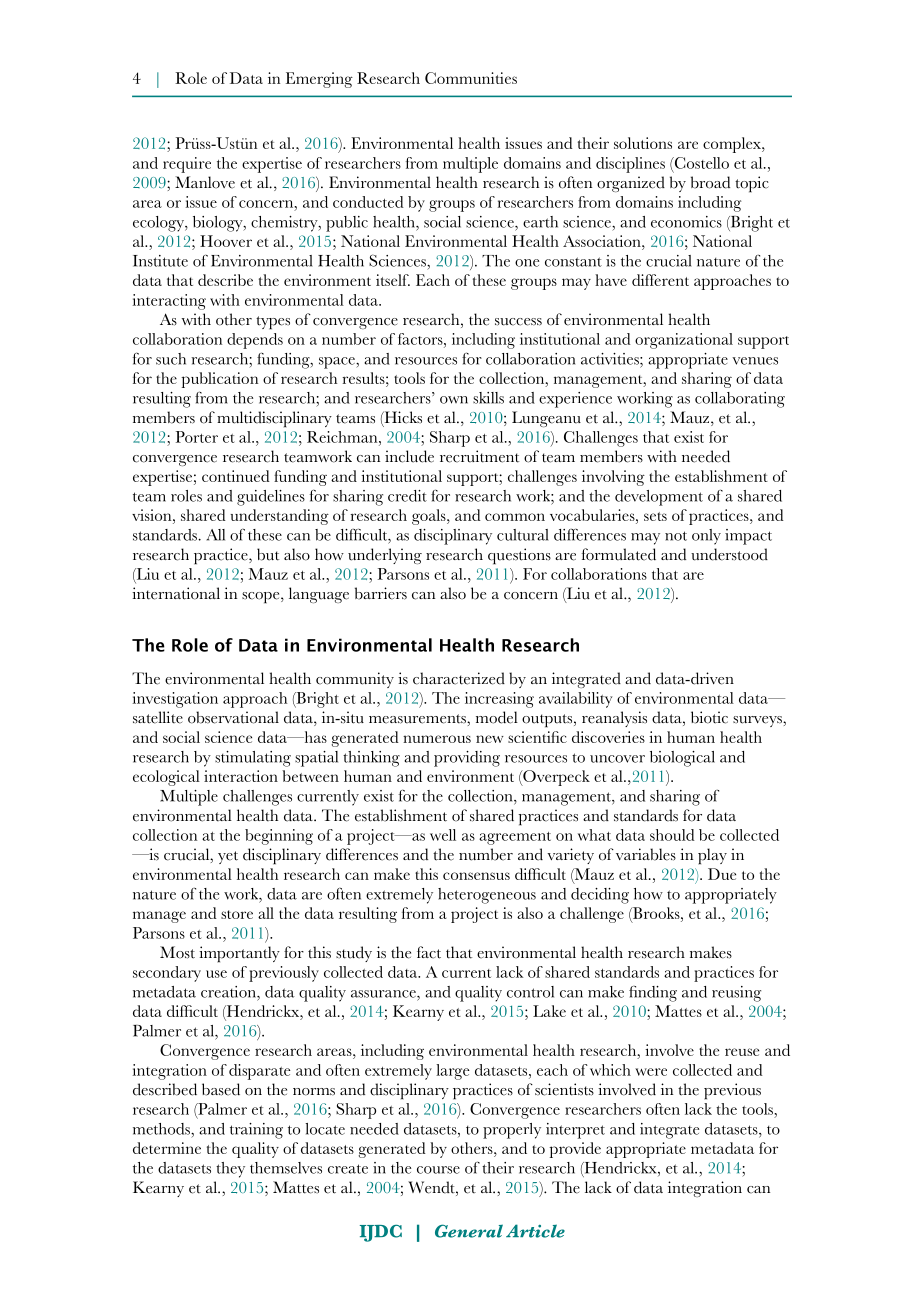 The width and height of the image is (924, 1308). I want to click on yet, so click(228, 857).
